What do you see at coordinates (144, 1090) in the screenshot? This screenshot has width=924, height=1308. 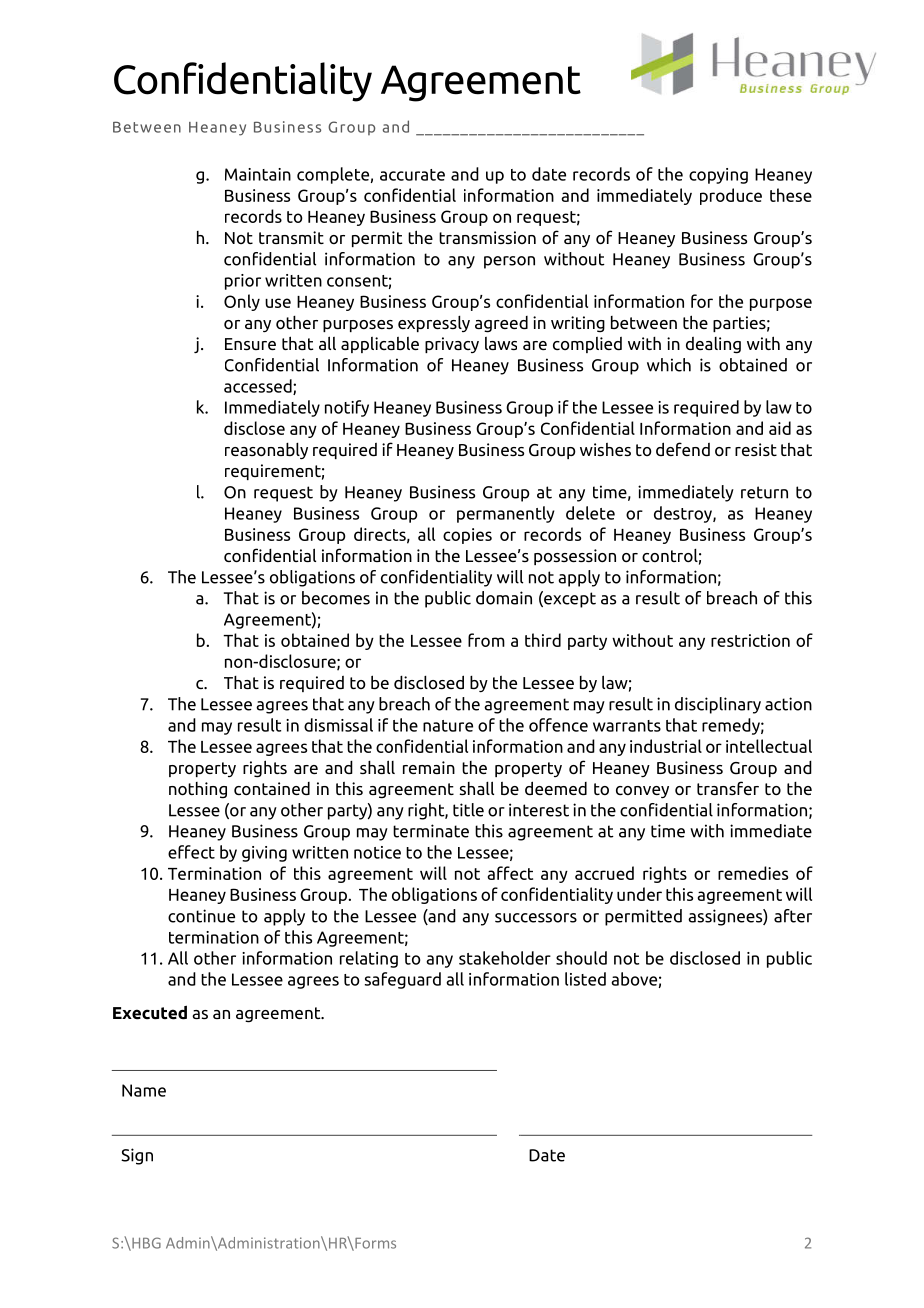 I see `Name` at bounding box center [144, 1090].
